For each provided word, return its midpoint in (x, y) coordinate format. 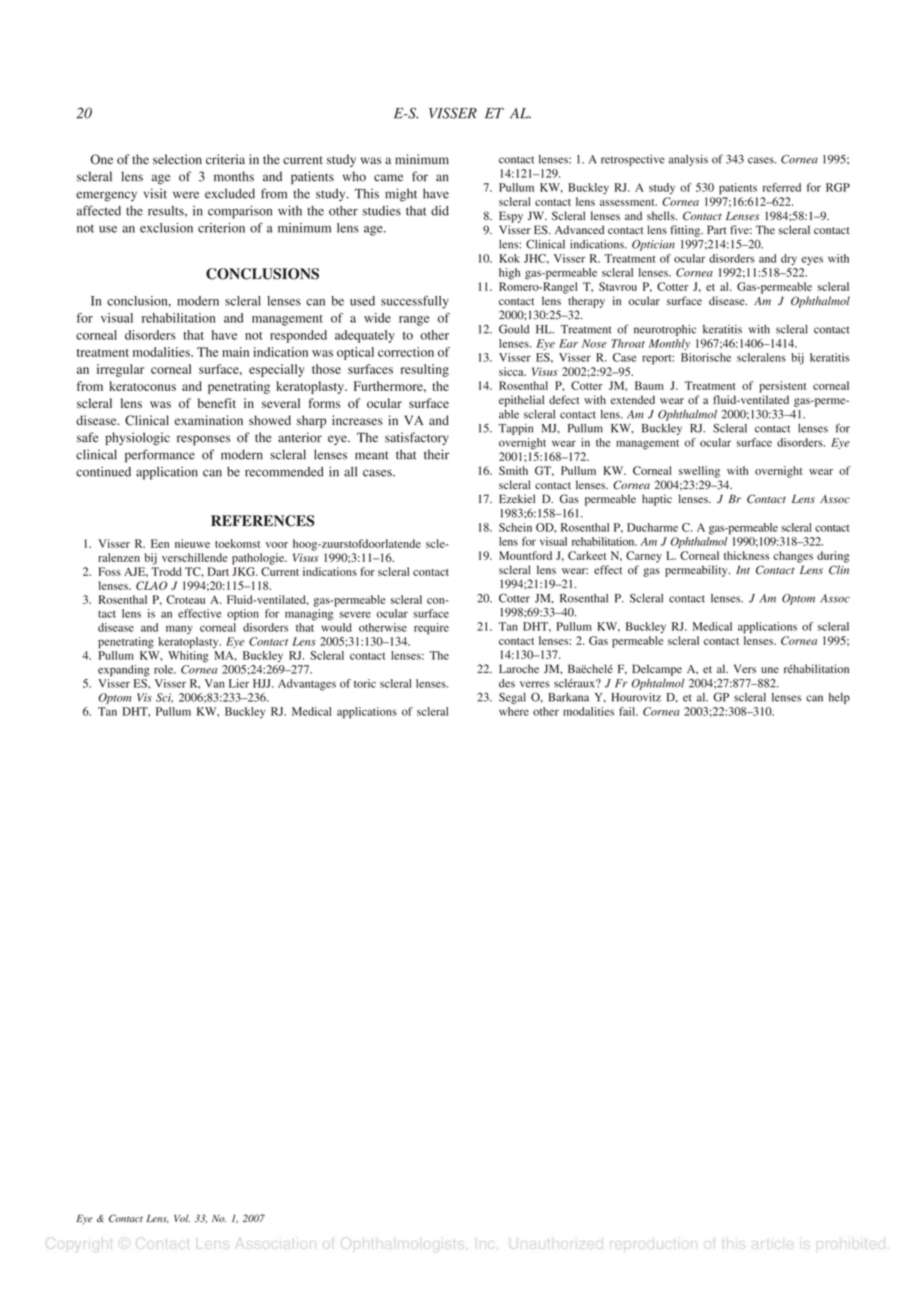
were (186, 195)
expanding (124, 671)
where (514, 711)
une (770, 670)
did (440, 211)
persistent (782, 387)
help (839, 698)
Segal (512, 698)
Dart (218, 571)
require (431, 629)
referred (782, 187)
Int (743, 570)
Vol (182, 1218)
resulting (425, 370)
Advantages (307, 685)
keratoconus (142, 386)
